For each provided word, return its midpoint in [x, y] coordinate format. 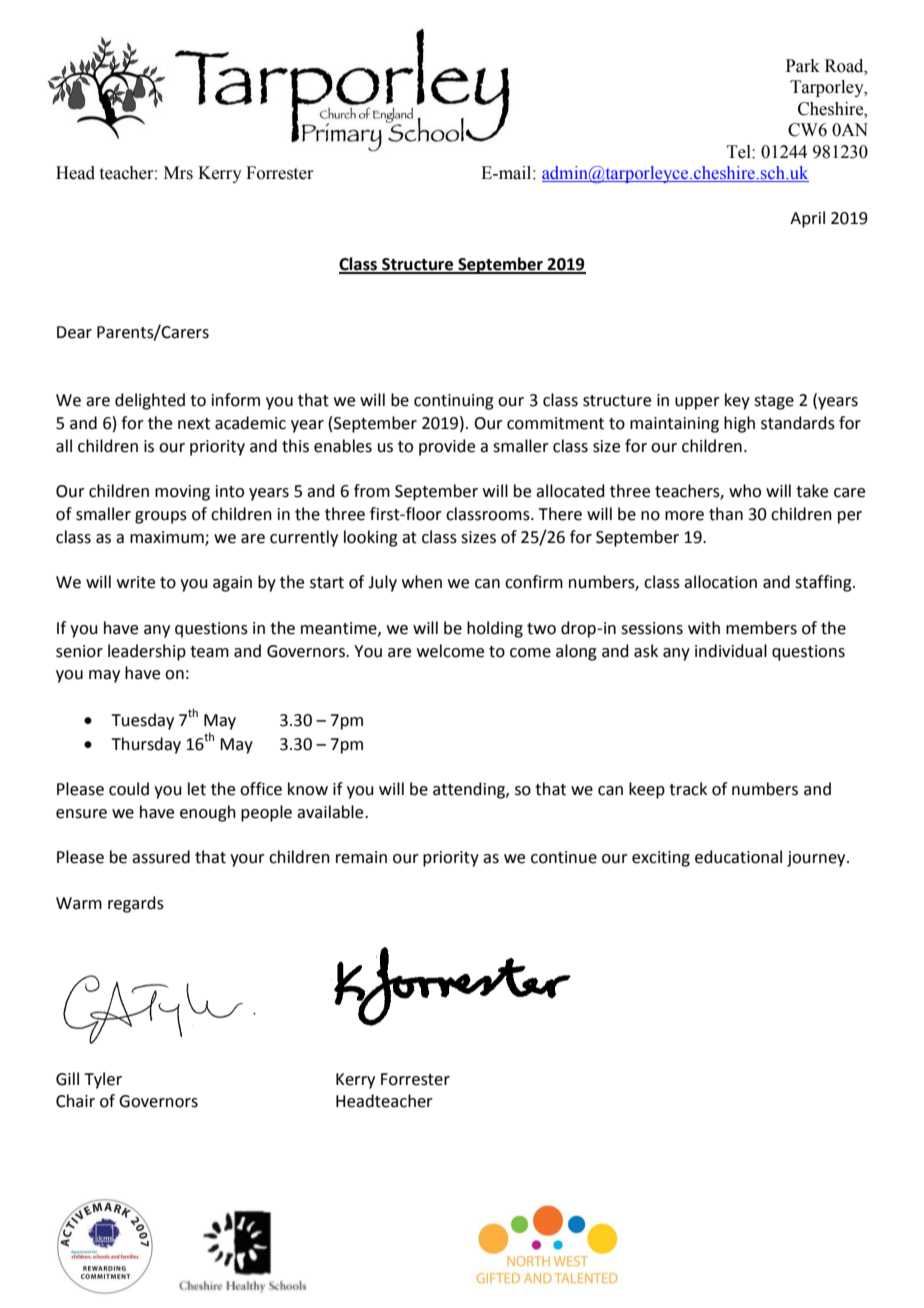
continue [564, 857]
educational [738, 857]
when [422, 582]
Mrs [178, 173]
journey [817, 859]
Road [845, 66]
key [737, 401]
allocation [720, 582]
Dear [74, 332]
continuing [454, 402]
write [136, 582]
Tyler [103, 1080]
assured [161, 857]
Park [803, 66]
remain [361, 857]
